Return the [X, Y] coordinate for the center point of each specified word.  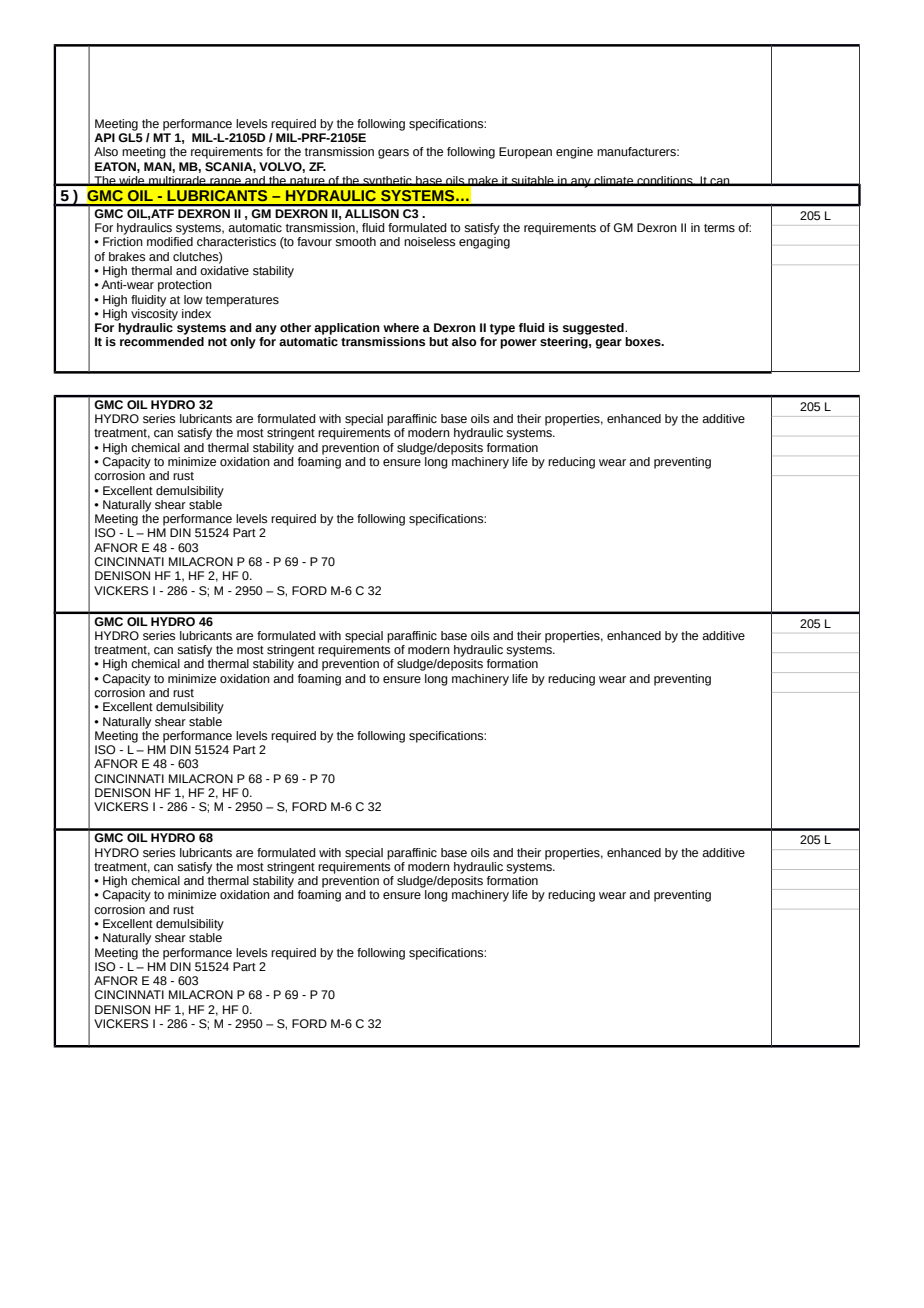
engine [574, 153]
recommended [162, 341]
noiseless [429, 242]
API [104, 137]
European [525, 153]
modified [170, 241]
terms [719, 228]
